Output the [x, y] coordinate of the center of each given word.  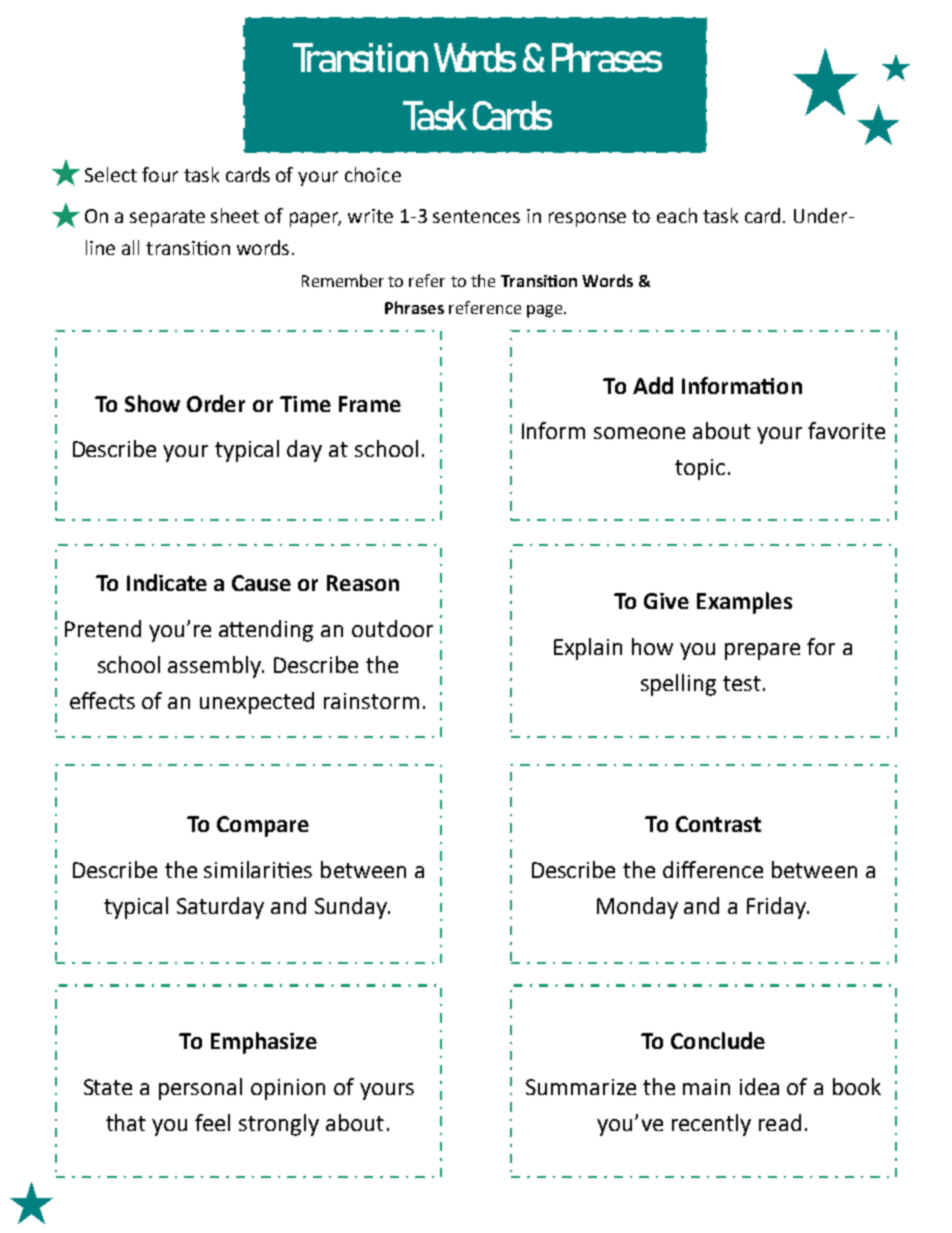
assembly [216, 667]
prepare [762, 651]
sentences [476, 216]
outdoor [392, 628]
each [677, 215]
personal [200, 1089]
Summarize [581, 1087]
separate [167, 218]
